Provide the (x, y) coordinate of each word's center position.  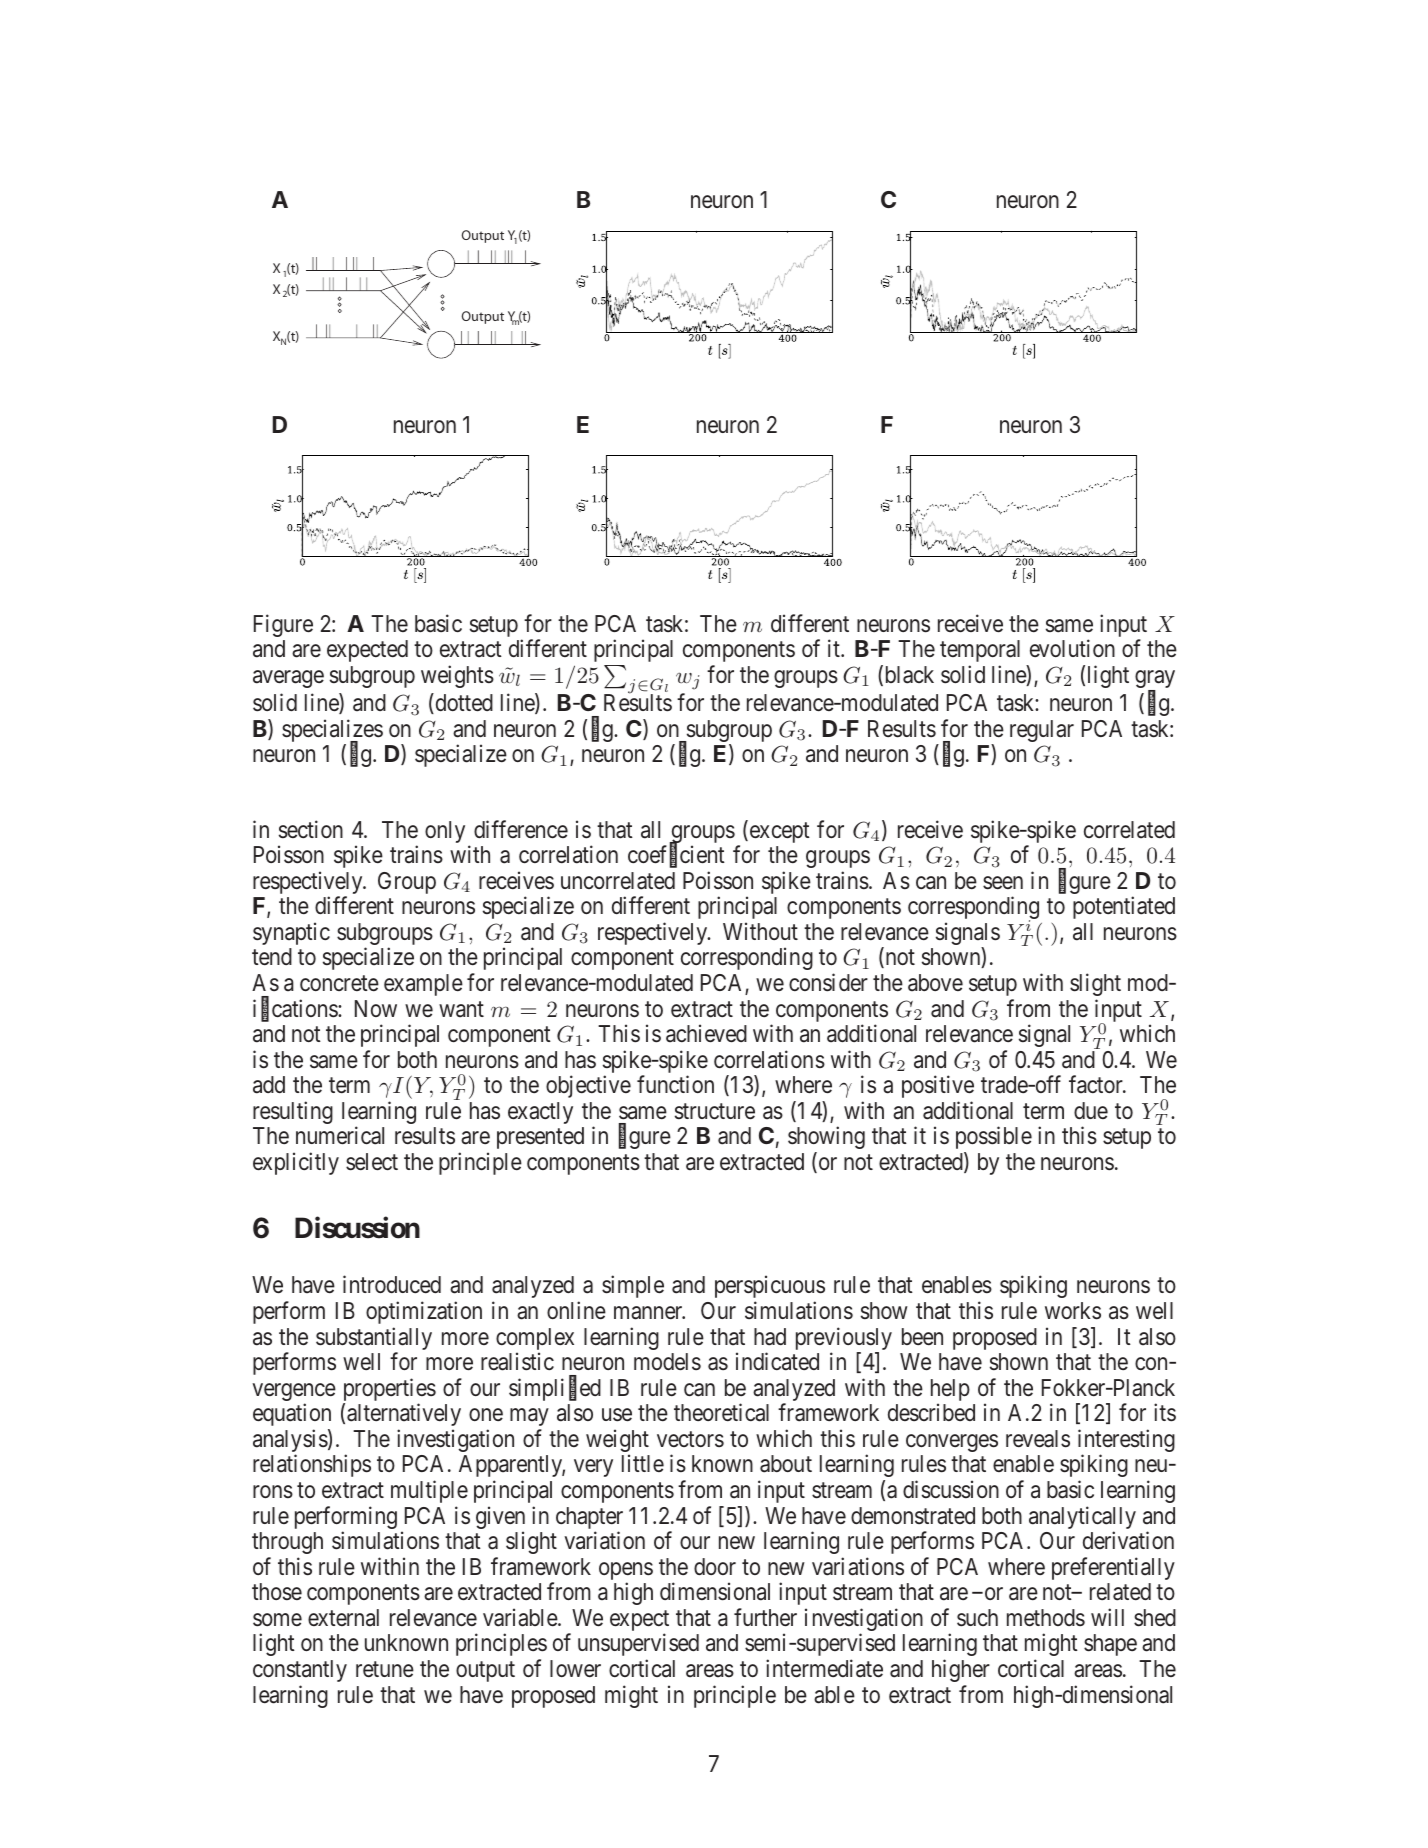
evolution (1072, 648)
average (288, 679)
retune (385, 1669)
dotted (463, 703)
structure (715, 1111)
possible (994, 1138)
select (372, 1162)
